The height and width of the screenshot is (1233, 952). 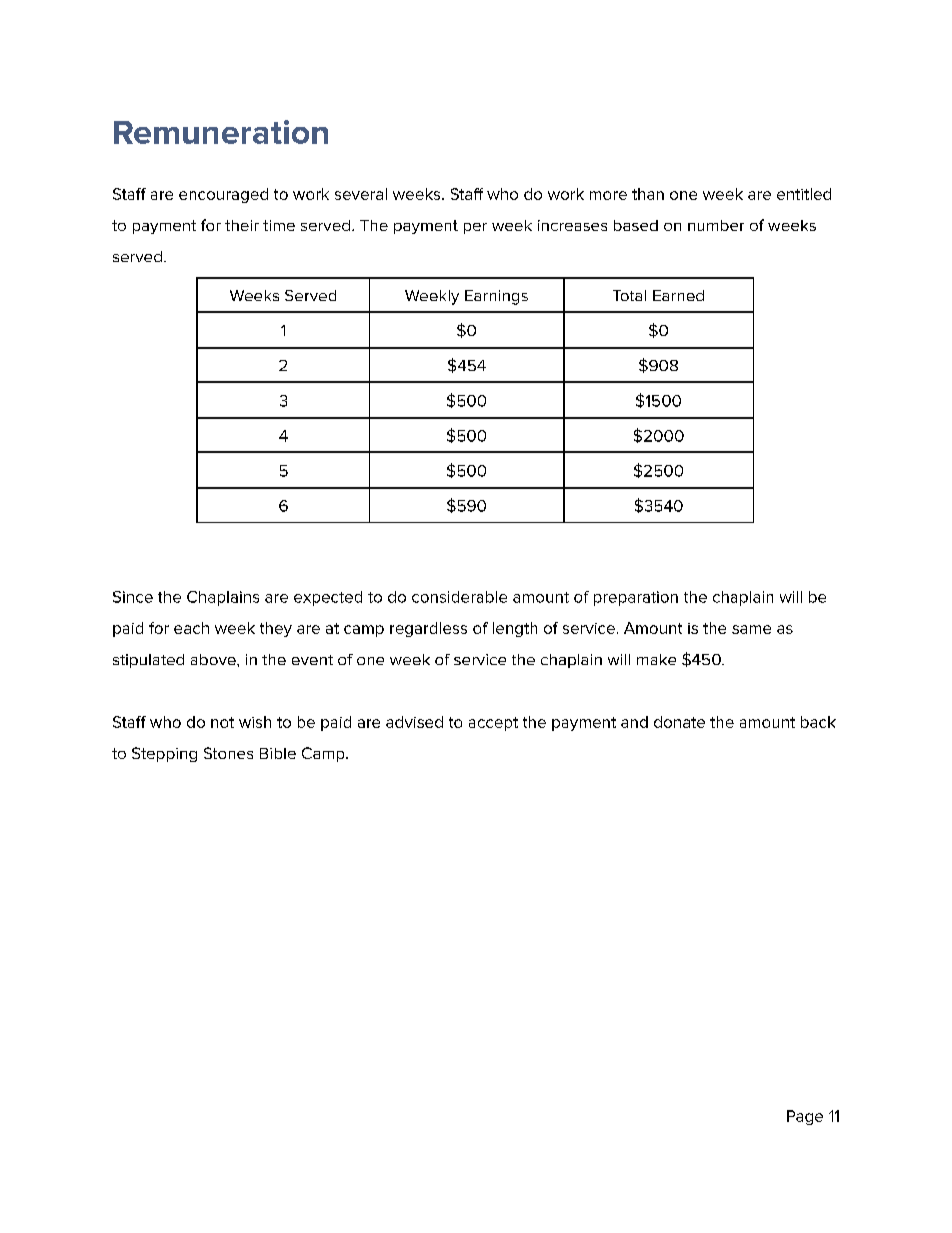 I want to click on Stones, so click(x=228, y=753).
